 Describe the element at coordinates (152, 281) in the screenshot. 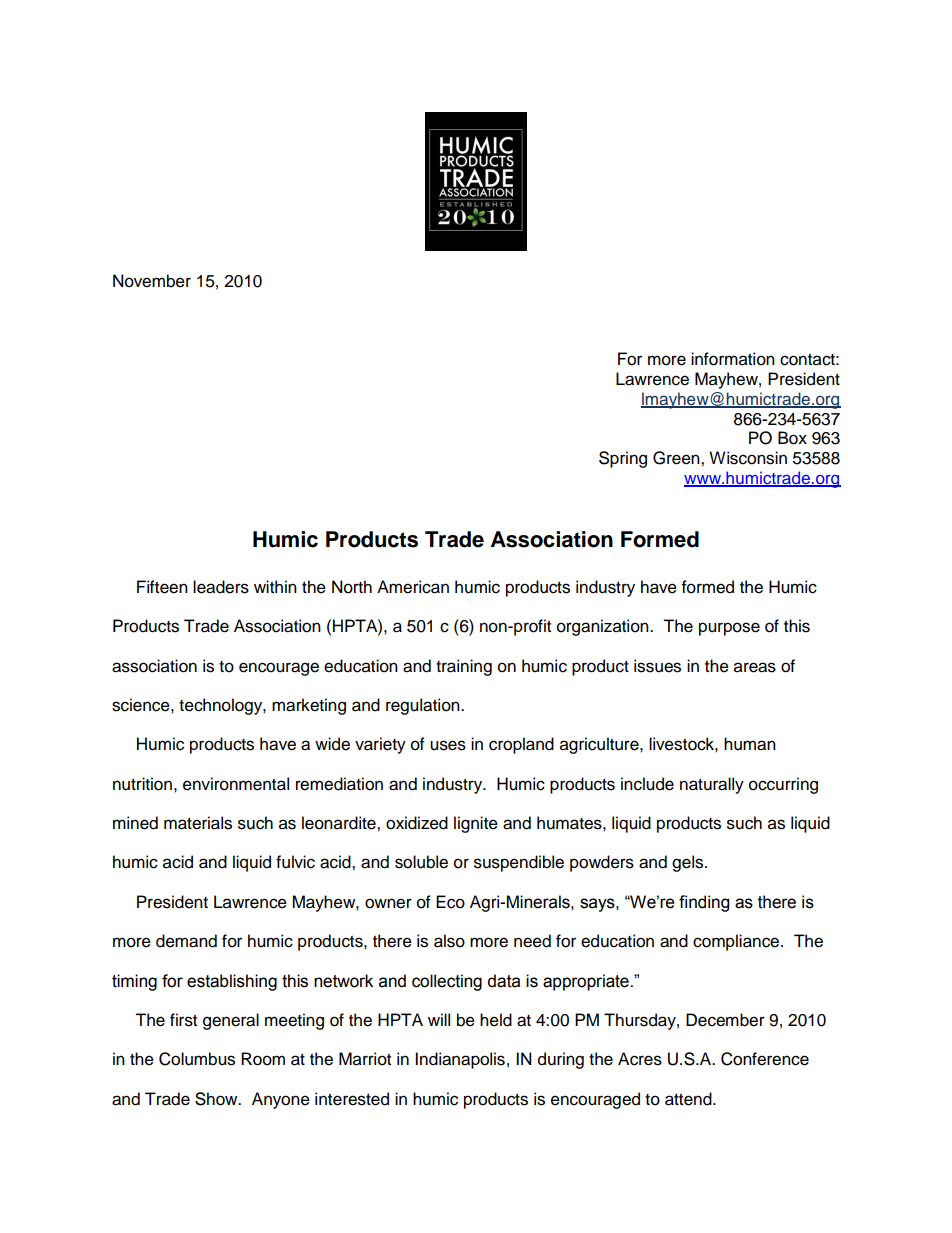

I see `November` at that location.
